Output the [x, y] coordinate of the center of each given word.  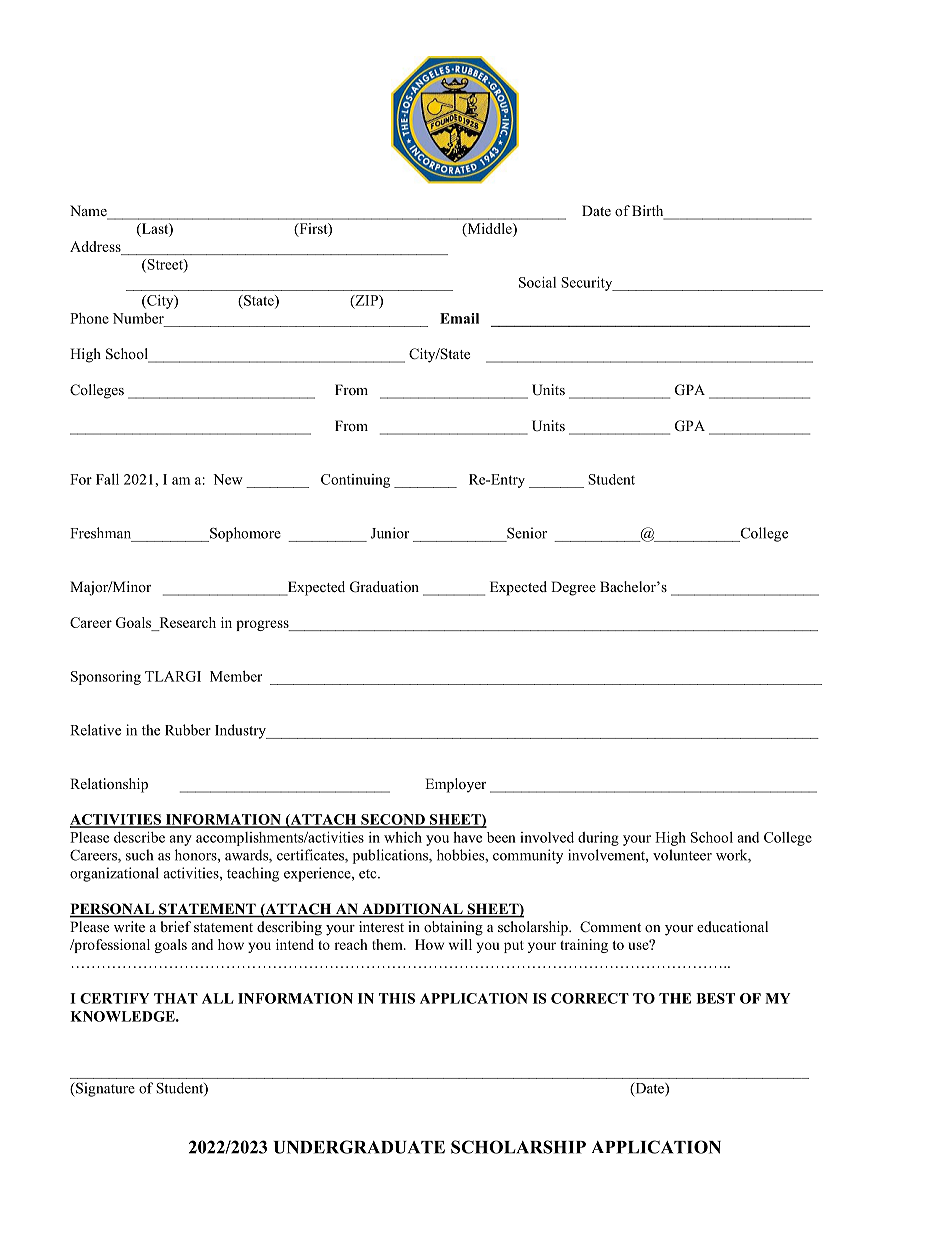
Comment [610, 927]
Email [459, 318]
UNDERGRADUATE [359, 1147]
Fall [107, 479]
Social [537, 282]
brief [175, 926]
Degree [573, 588]
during [598, 839]
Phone [89, 318]
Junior [390, 533]
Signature [104, 1089]
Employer [455, 785]
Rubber [188, 730]
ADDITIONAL [412, 910]
